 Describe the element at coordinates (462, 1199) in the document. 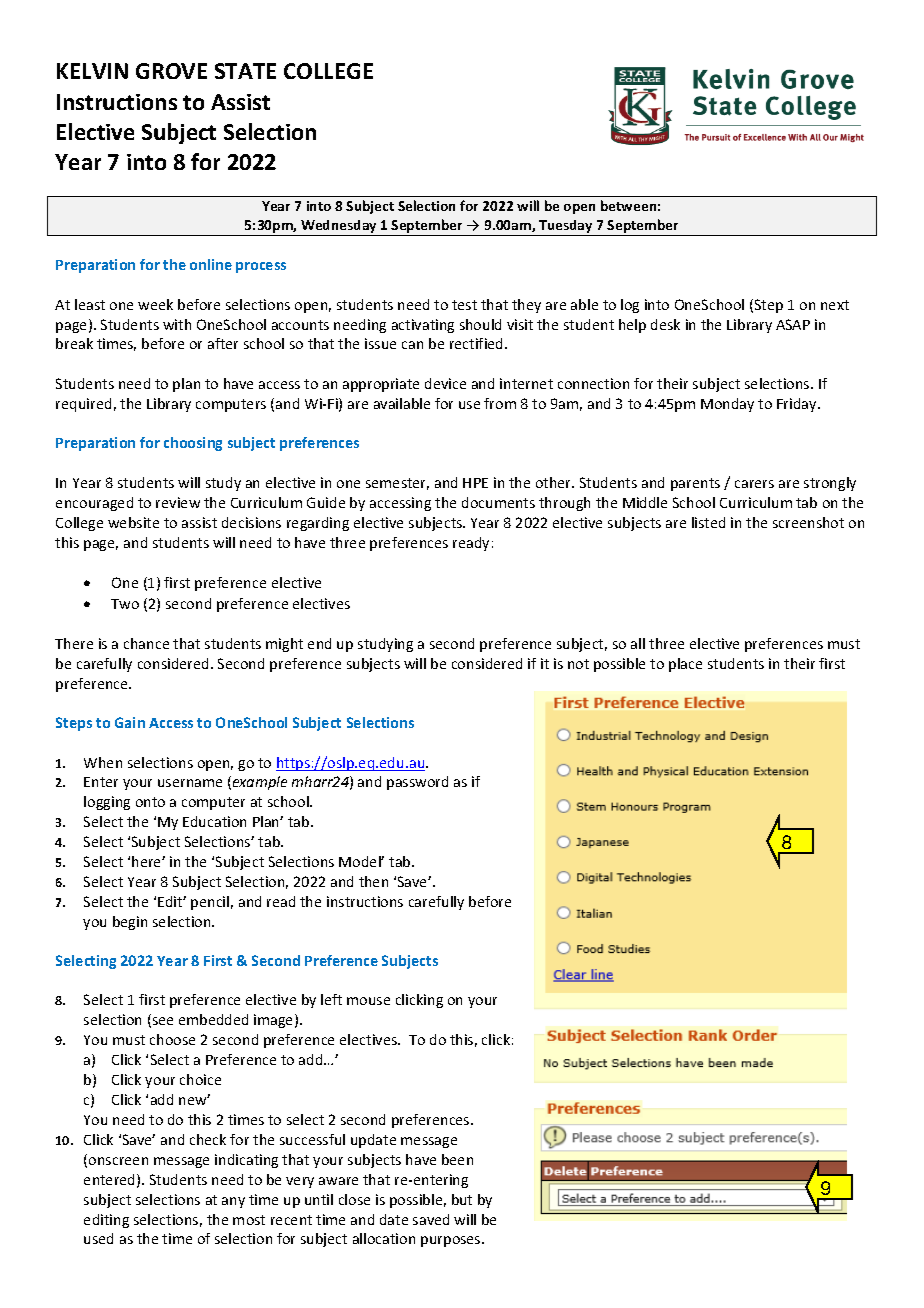

I see `but` at that location.
